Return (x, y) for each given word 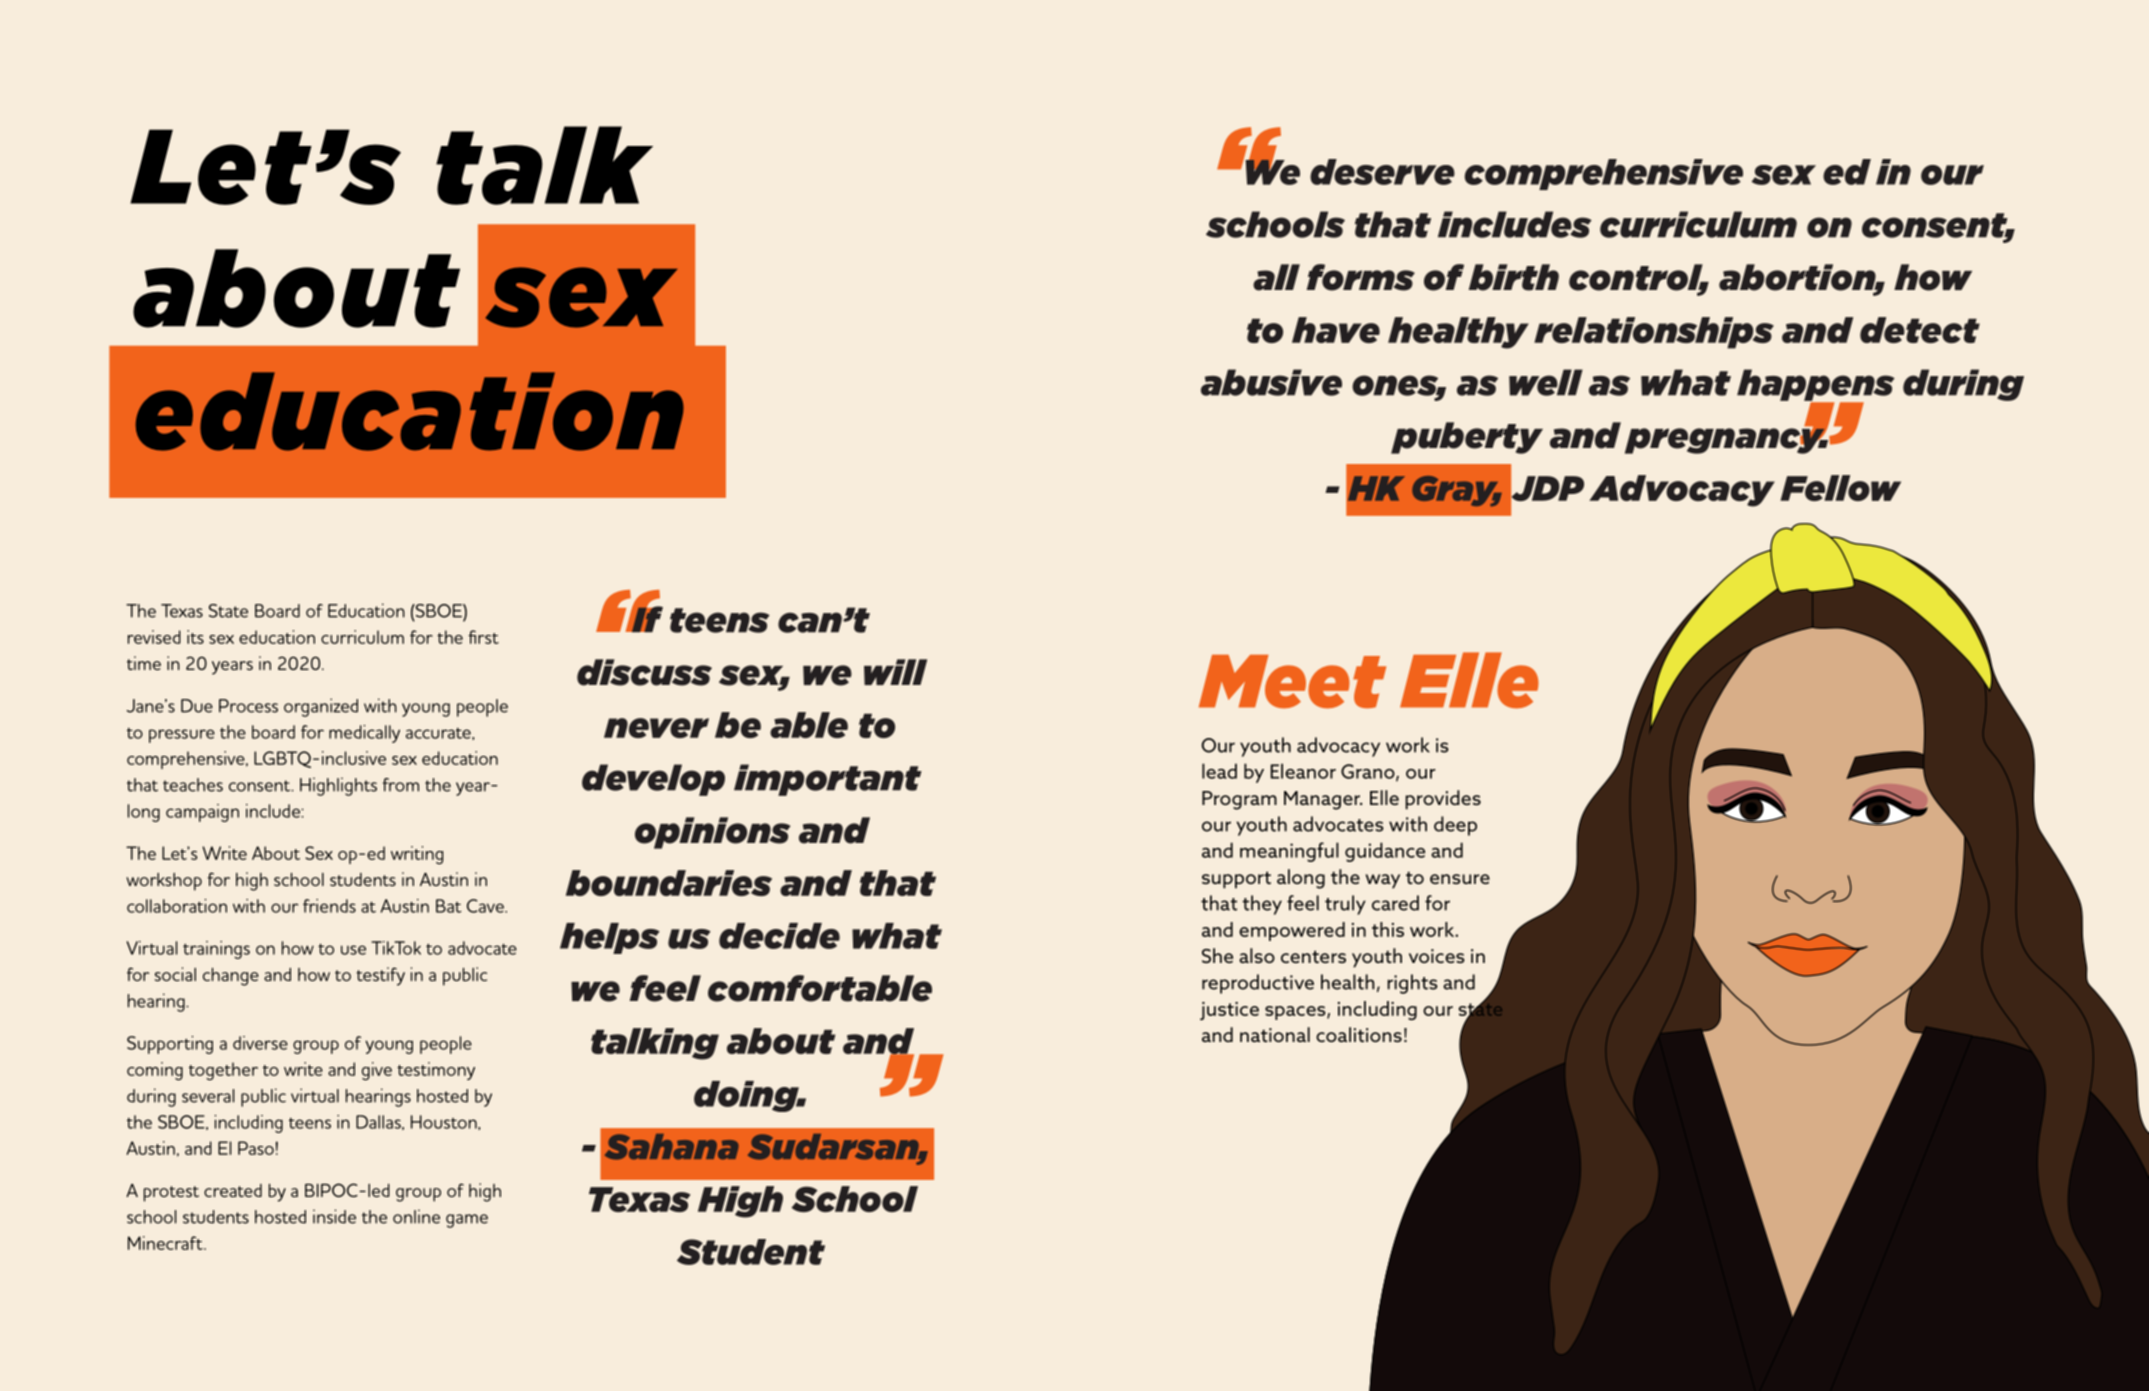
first (483, 637)
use (353, 950)
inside (334, 1216)
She (1217, 955)
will (895, 672)
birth (1514, 277)
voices (1437, 956)
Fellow (1840, 488)
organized (321, 707)
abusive (1271, 382)
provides (1443, 800)
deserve (1382, 172)
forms (1361, 277)
